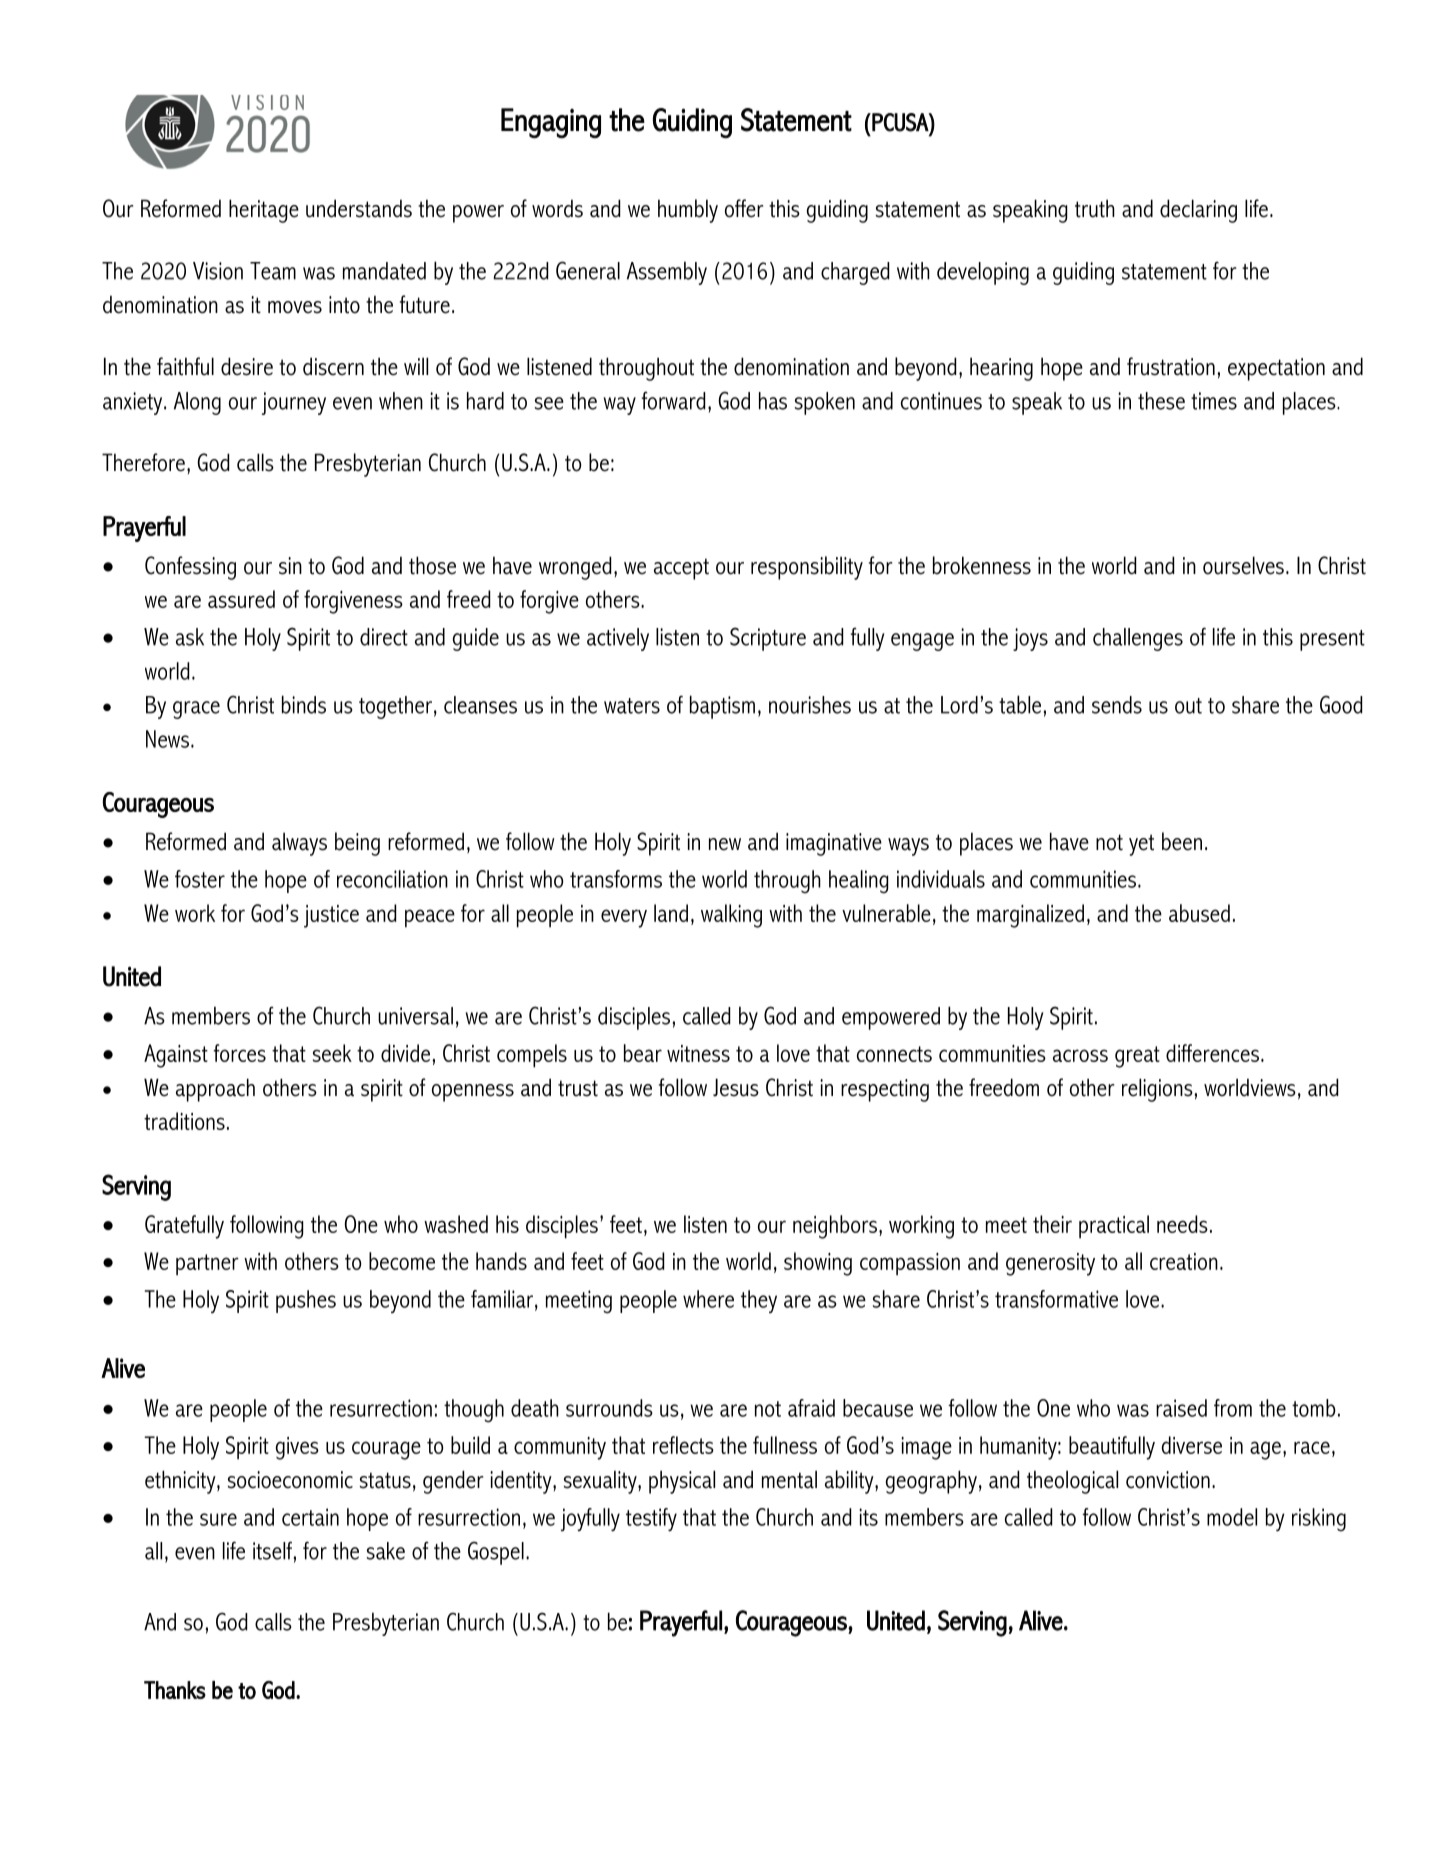  Describe the element at coordinates (1138, 639) in the screenshot. I see `challenges` at that location.
